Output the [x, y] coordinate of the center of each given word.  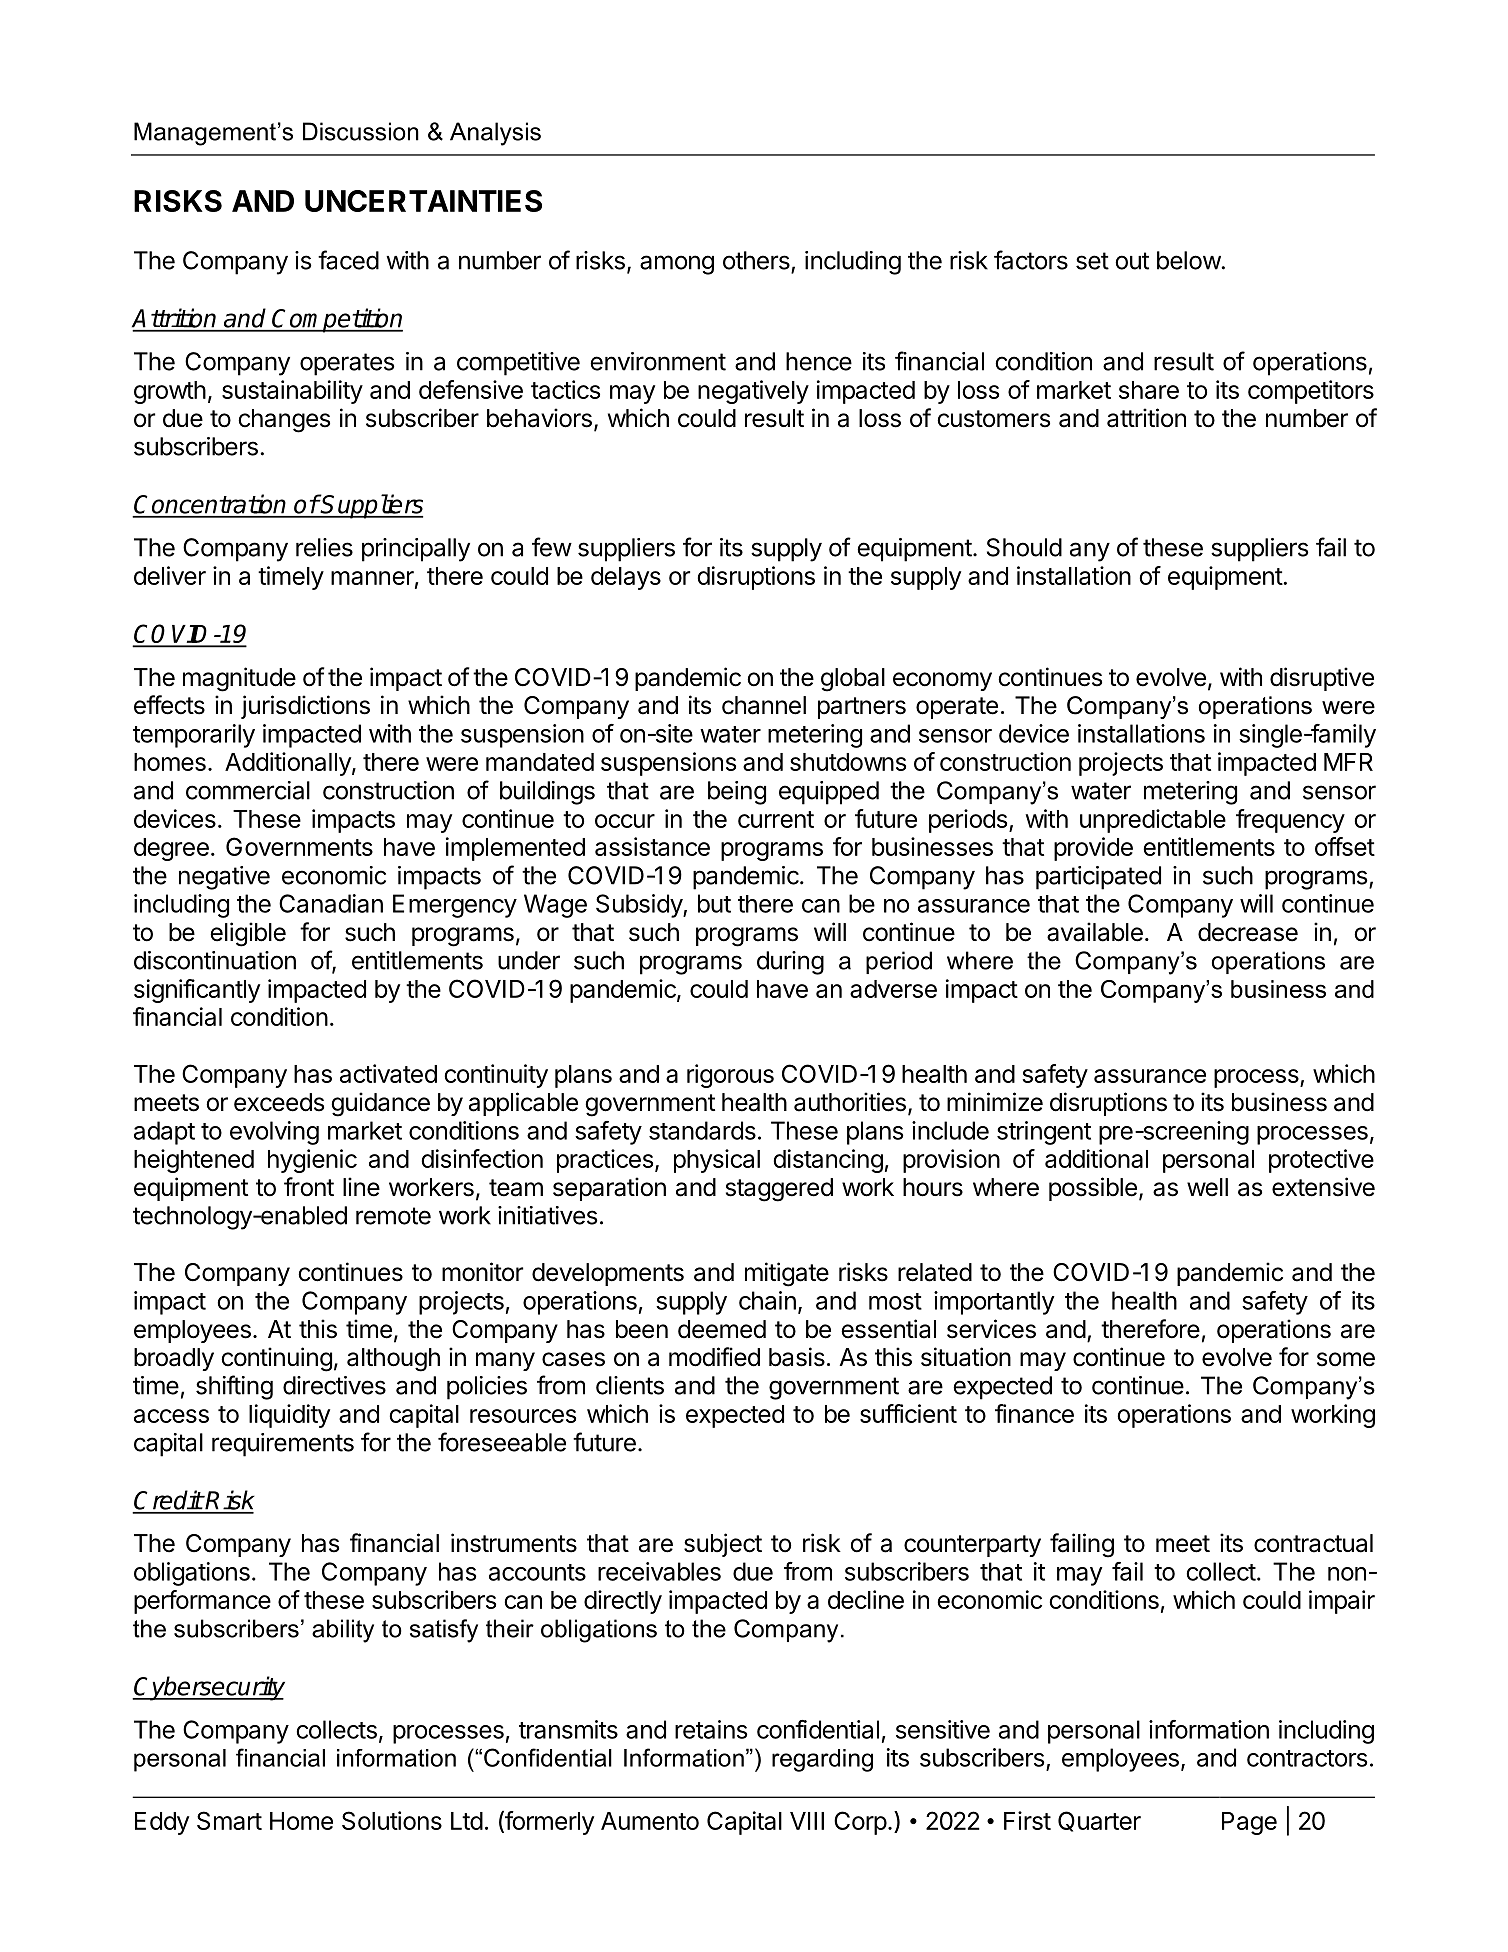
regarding [822, 1760]
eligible [248, 934]
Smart [229, 1820]
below [1189, 260]
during [790, 963]
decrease [1248, 932]
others [756, 260]
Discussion [361, 131]
